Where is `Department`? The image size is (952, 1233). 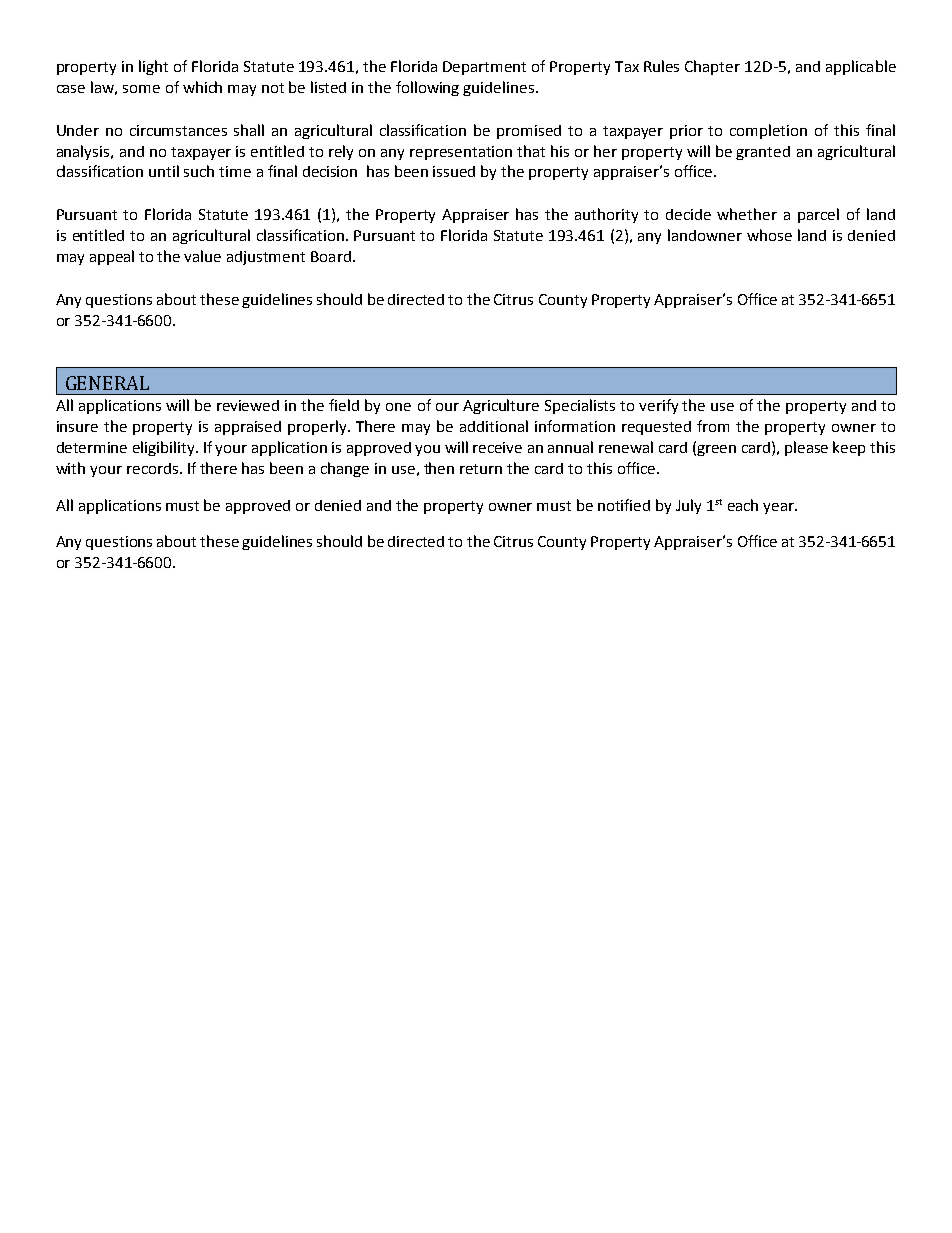 Department is located at coordinates (484, 68).
